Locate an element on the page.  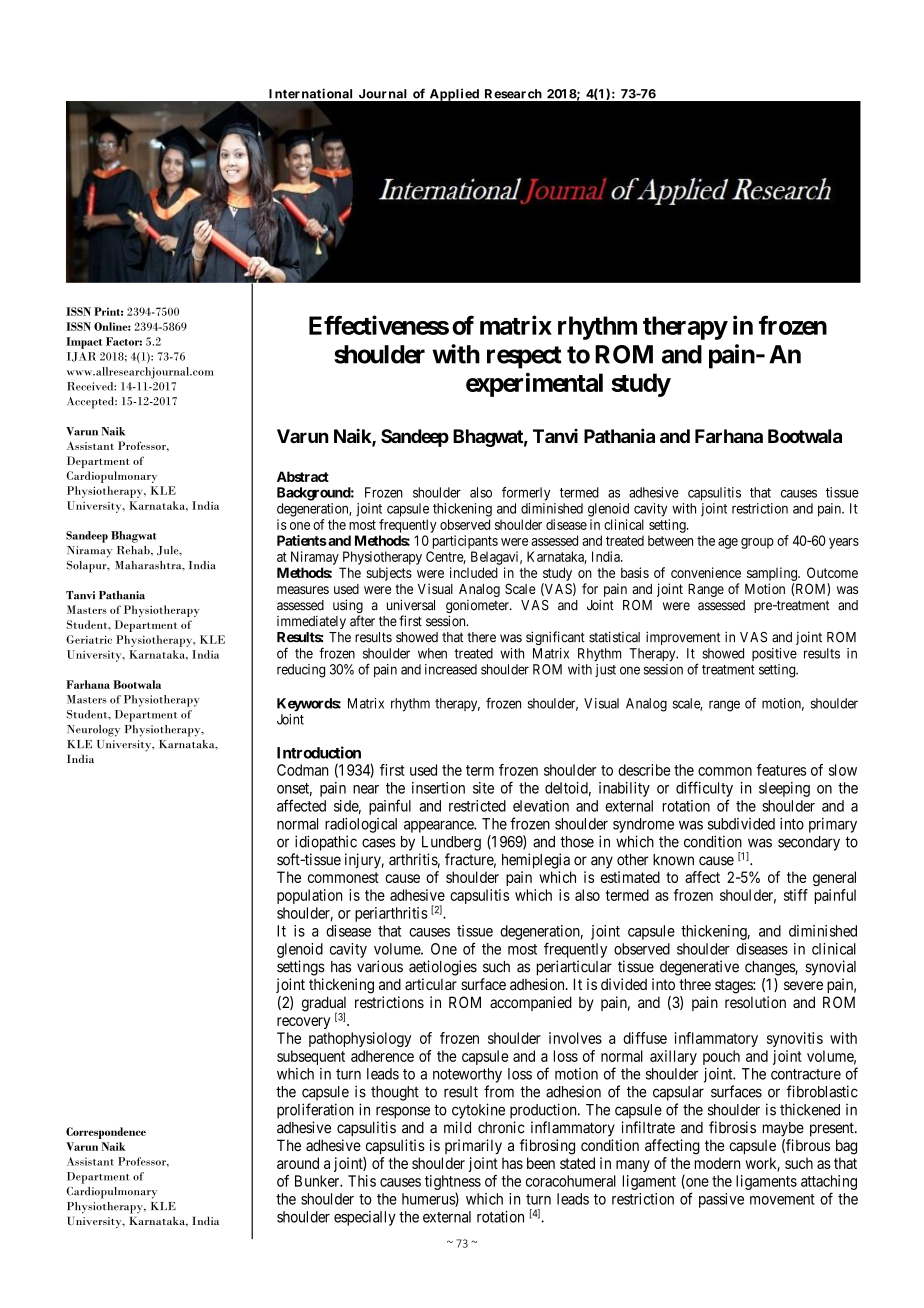
stiff is located at coordinates (796, 895).
